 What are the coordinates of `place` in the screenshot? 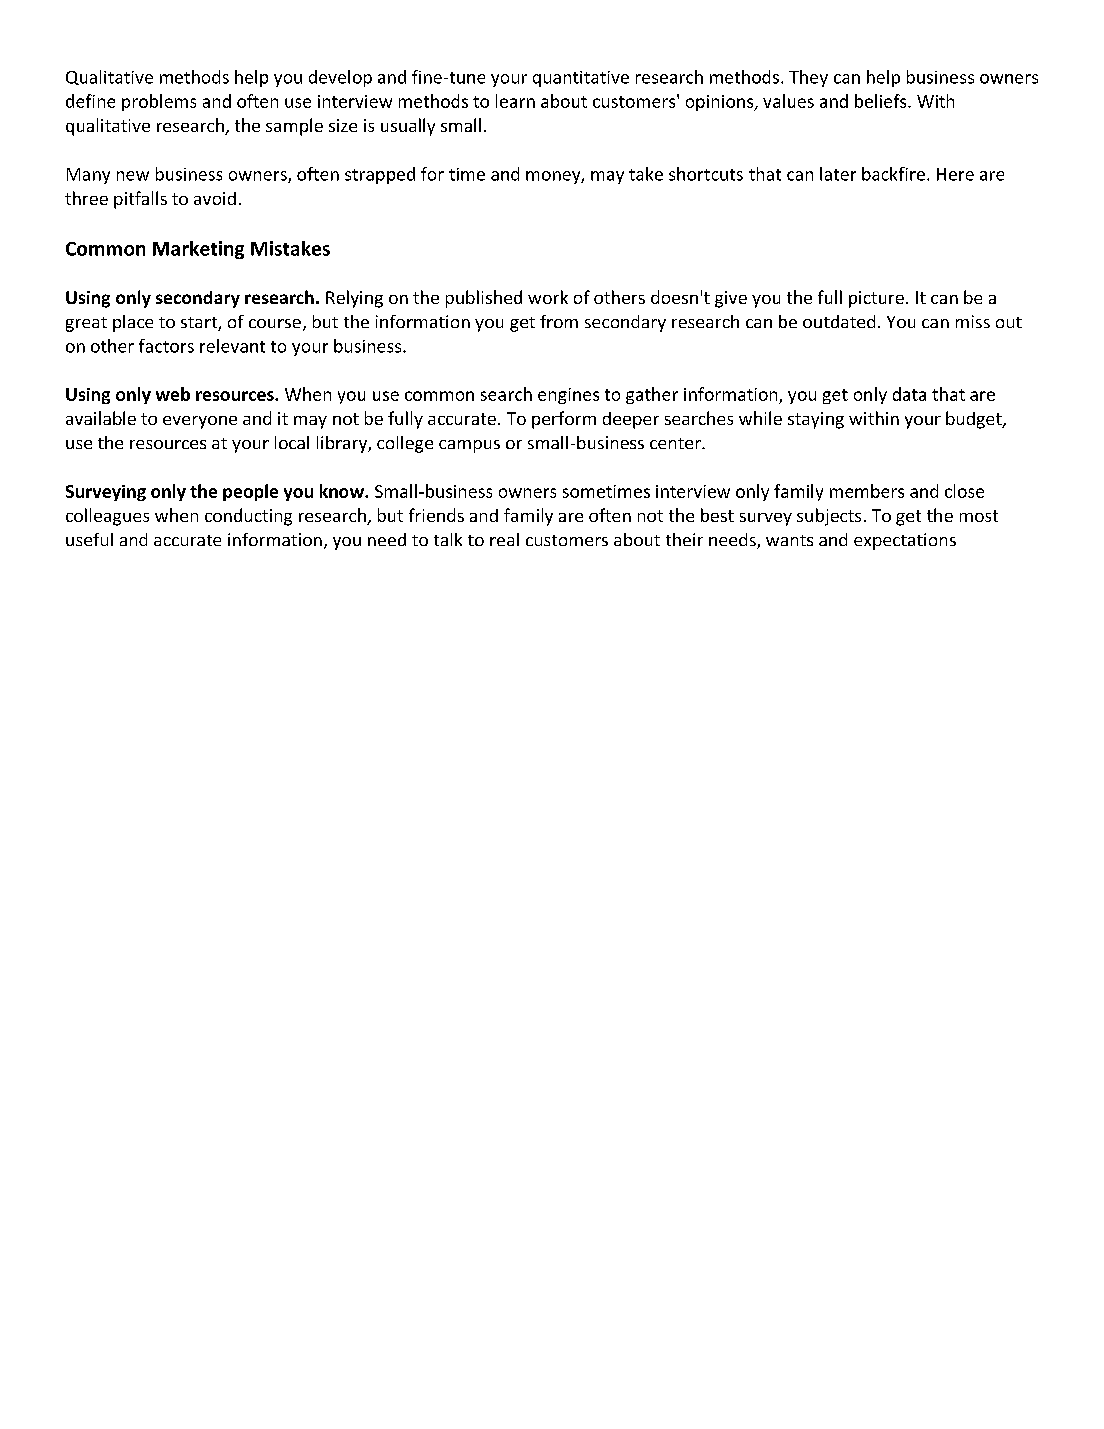 It's located at (133, 323).
